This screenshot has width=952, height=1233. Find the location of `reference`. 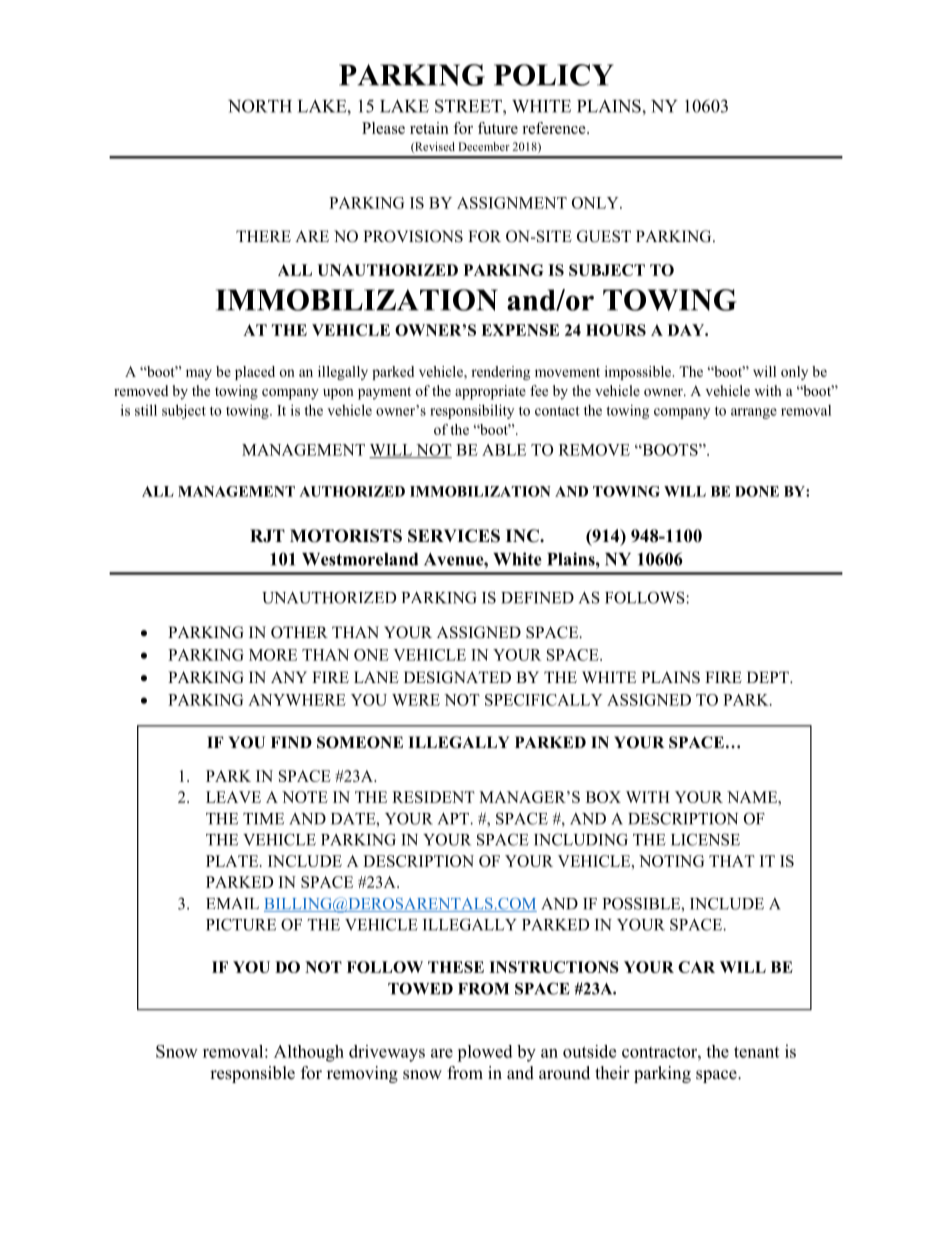

reference is located at coordinates (555, 128).
